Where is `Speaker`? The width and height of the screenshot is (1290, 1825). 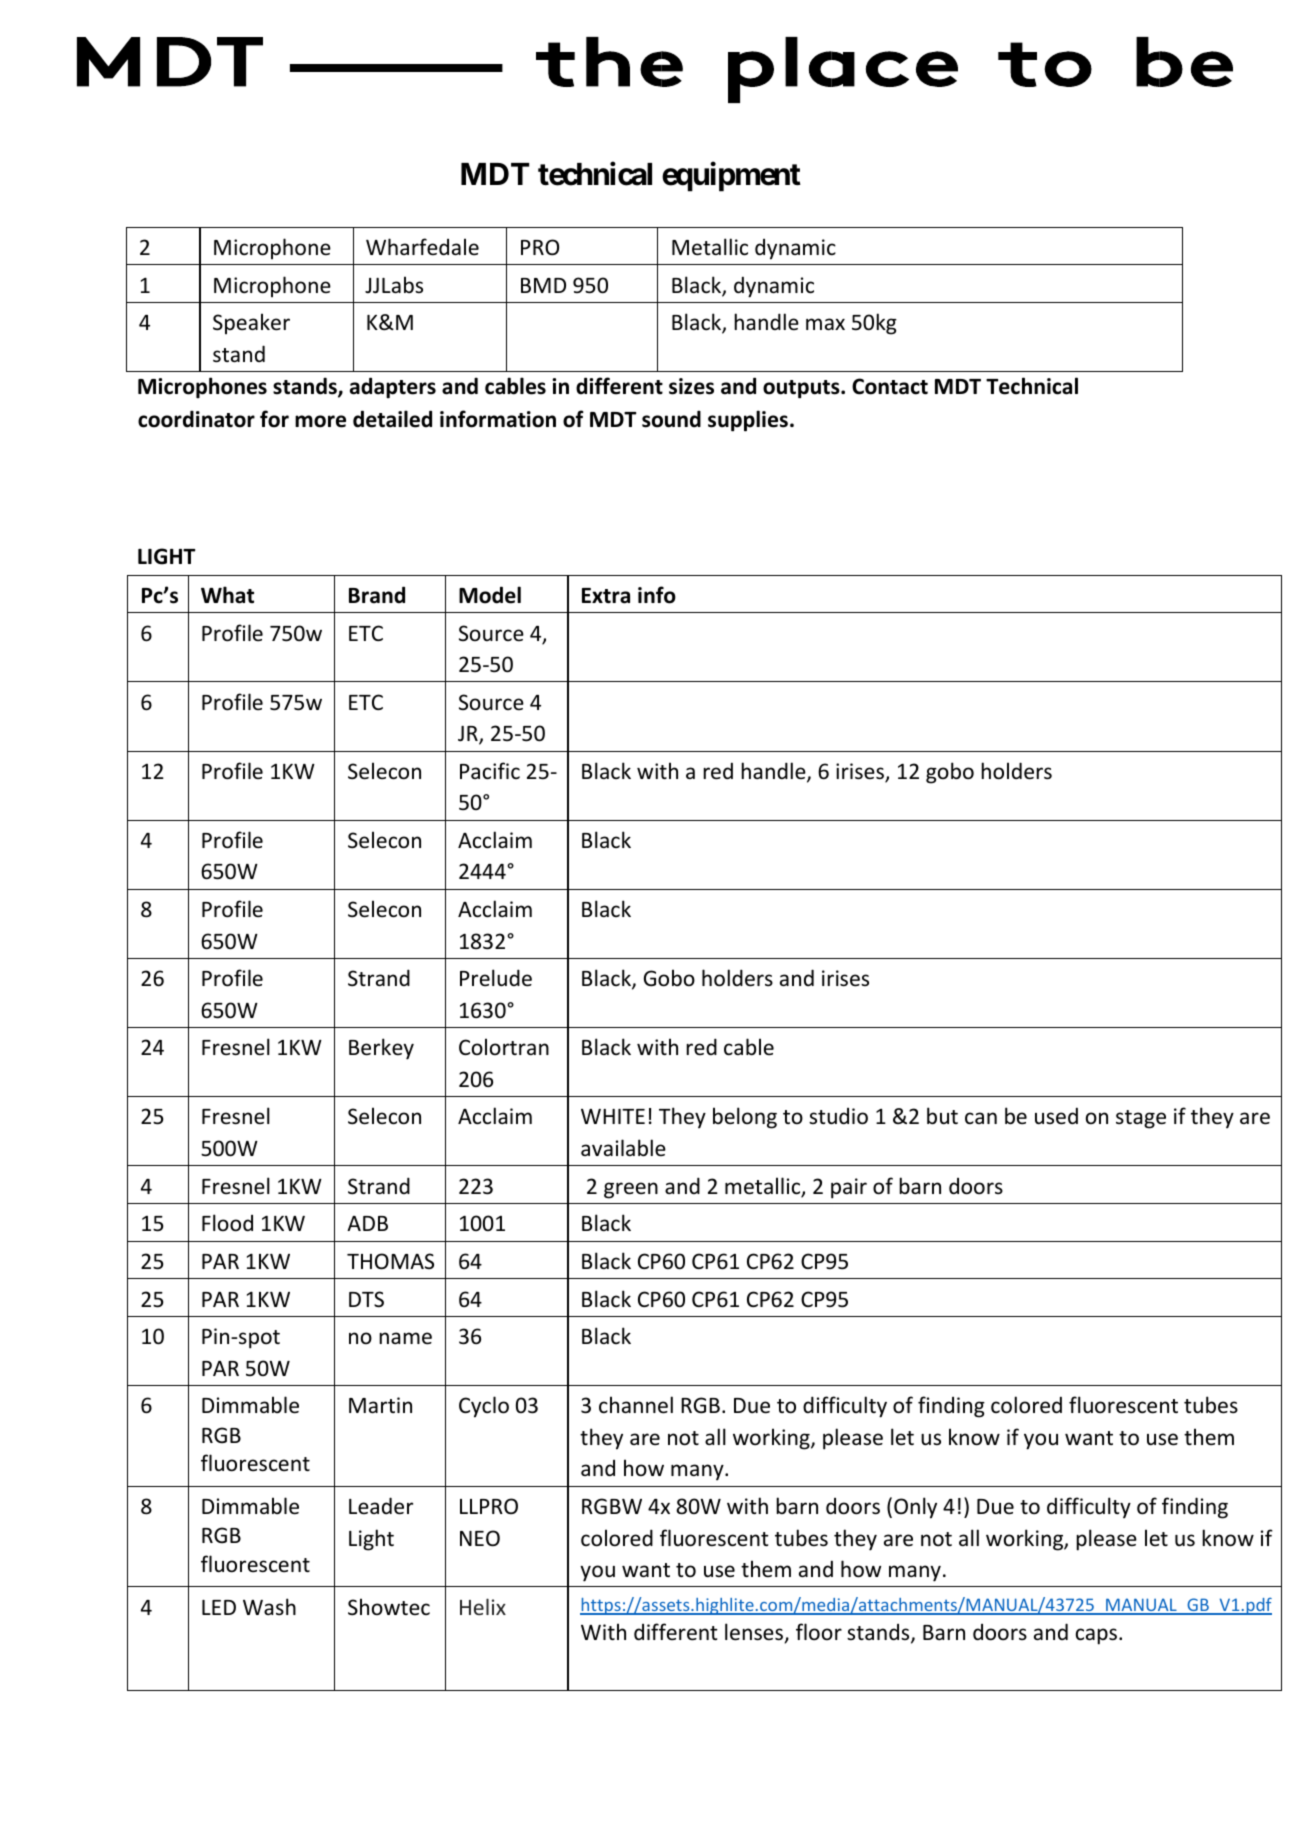 Speaker is located at coordinates (251, 323).
